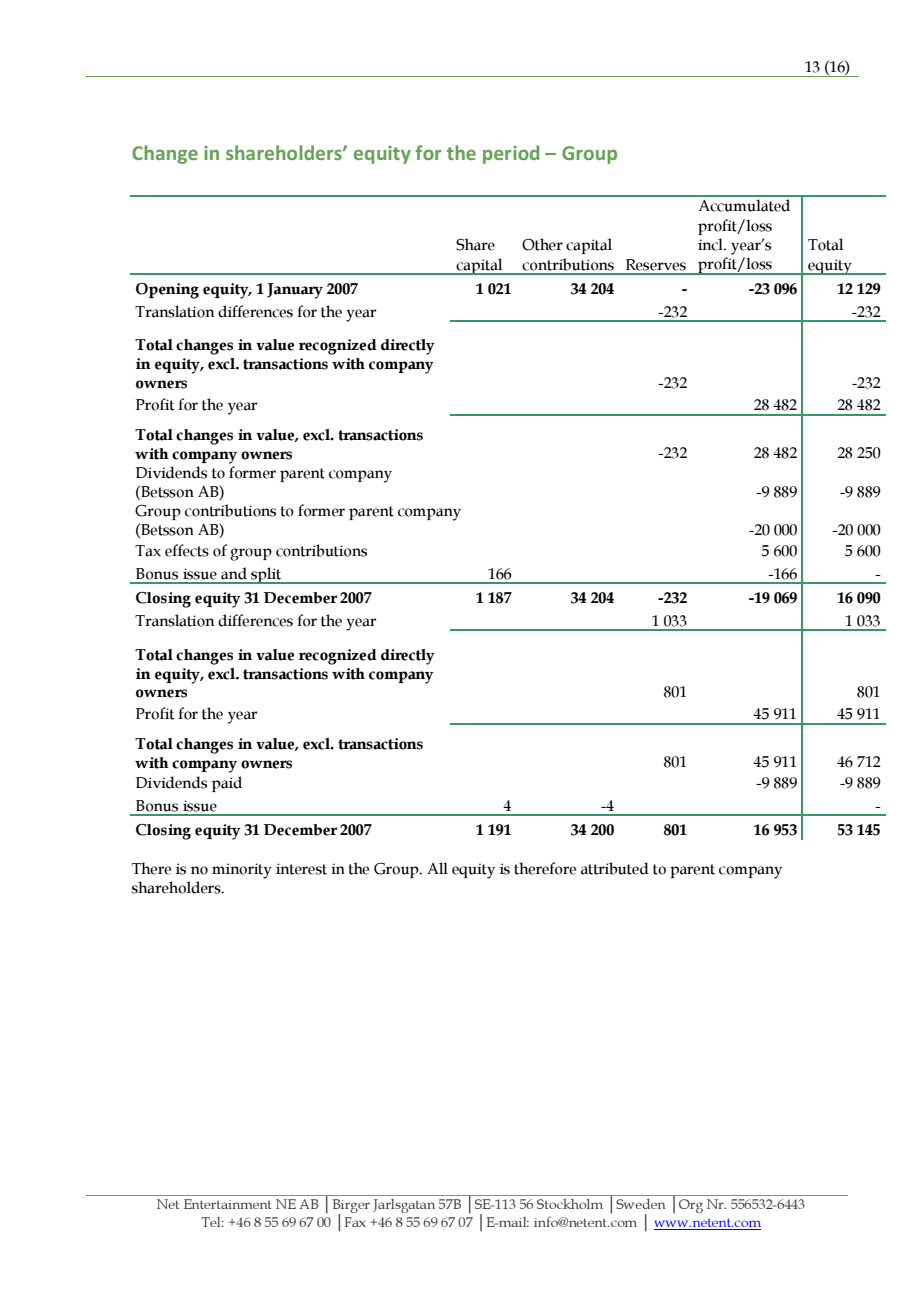 The height and width of the document is (1308, 924). Describe the element at coordinates (640, 1204) in the document. I see `Sweden` at that location.
